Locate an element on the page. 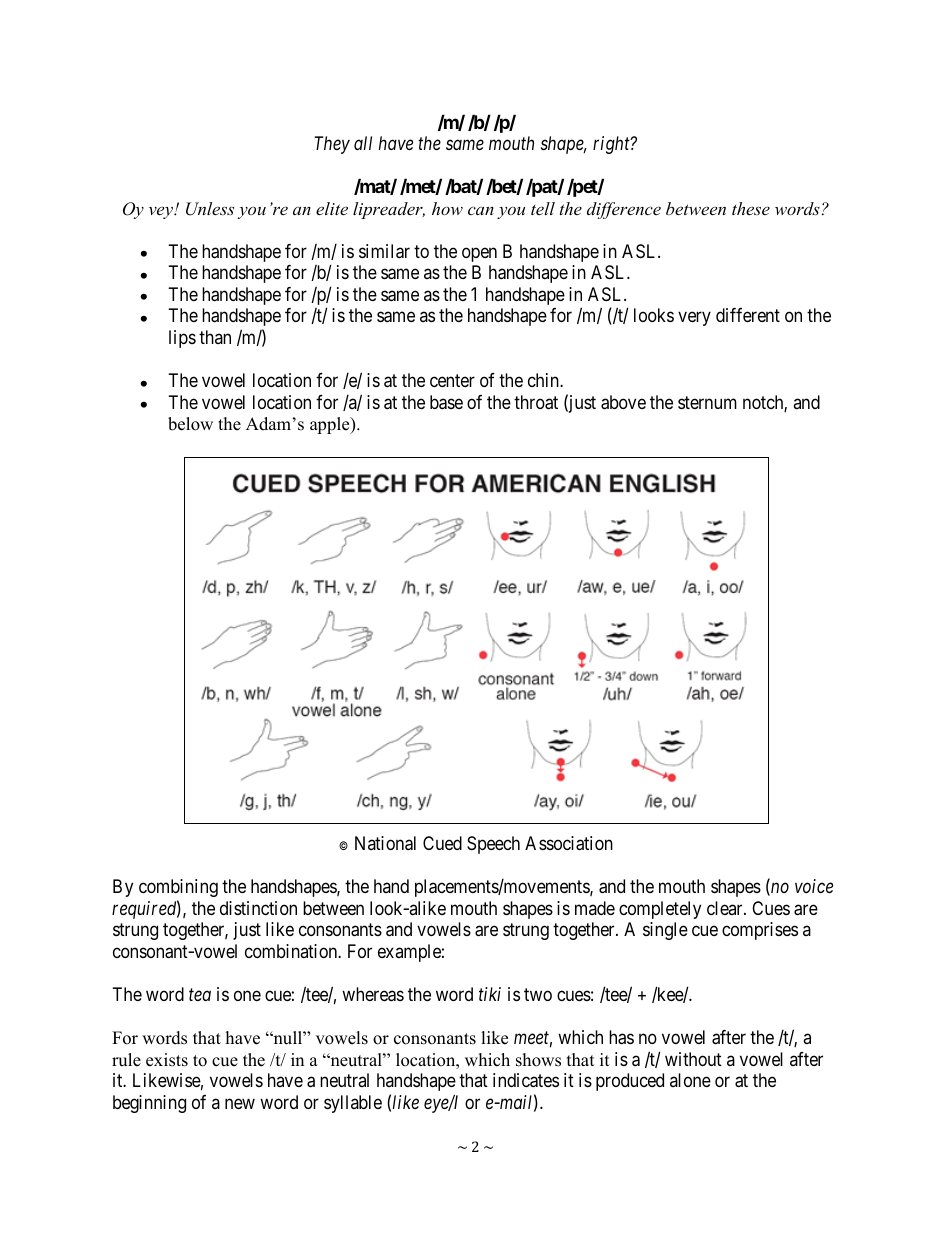  indicates is located at coordinates (526, 1080).
